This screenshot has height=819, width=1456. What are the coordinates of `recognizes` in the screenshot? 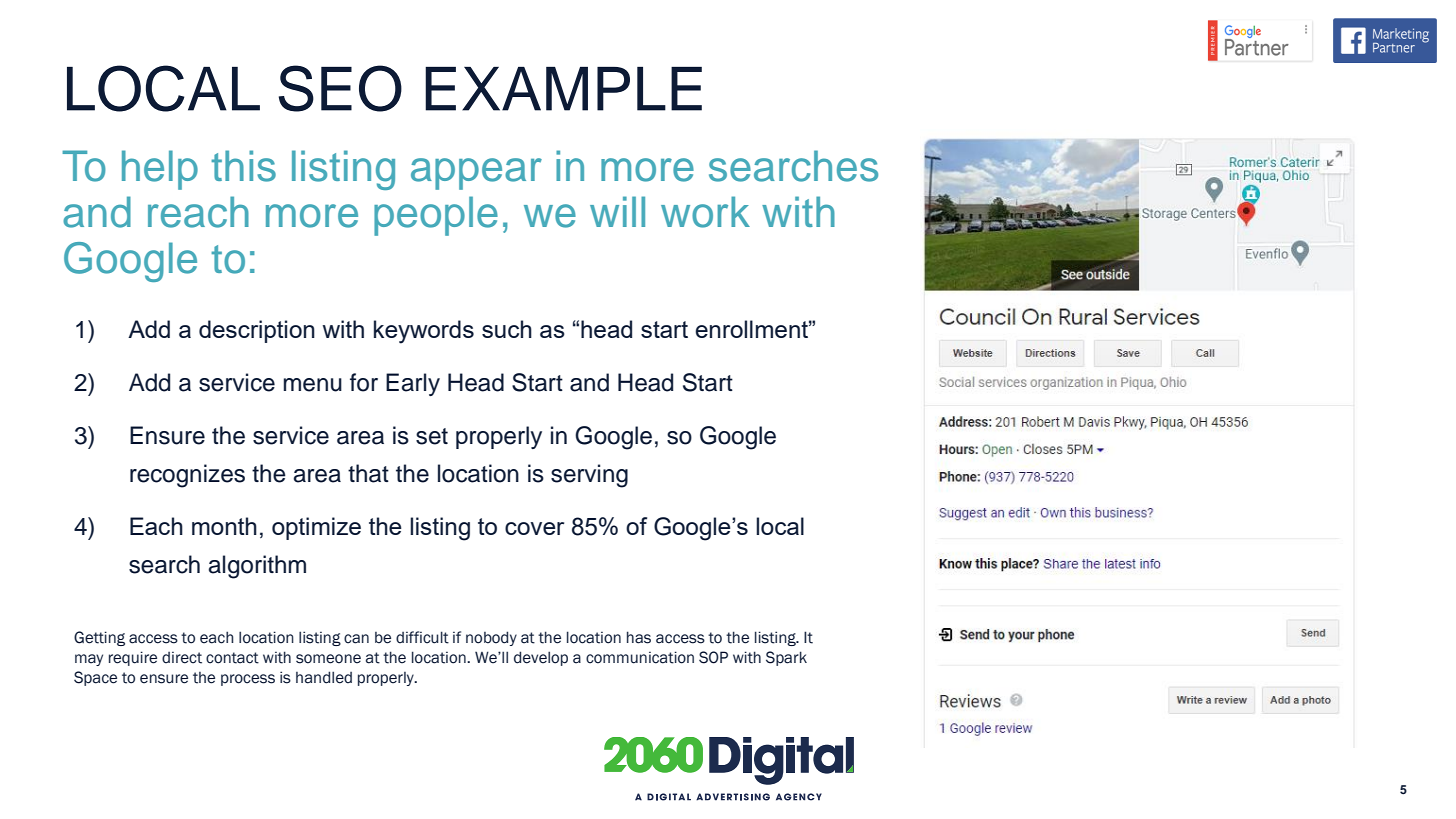 It's located at (187, 476).
